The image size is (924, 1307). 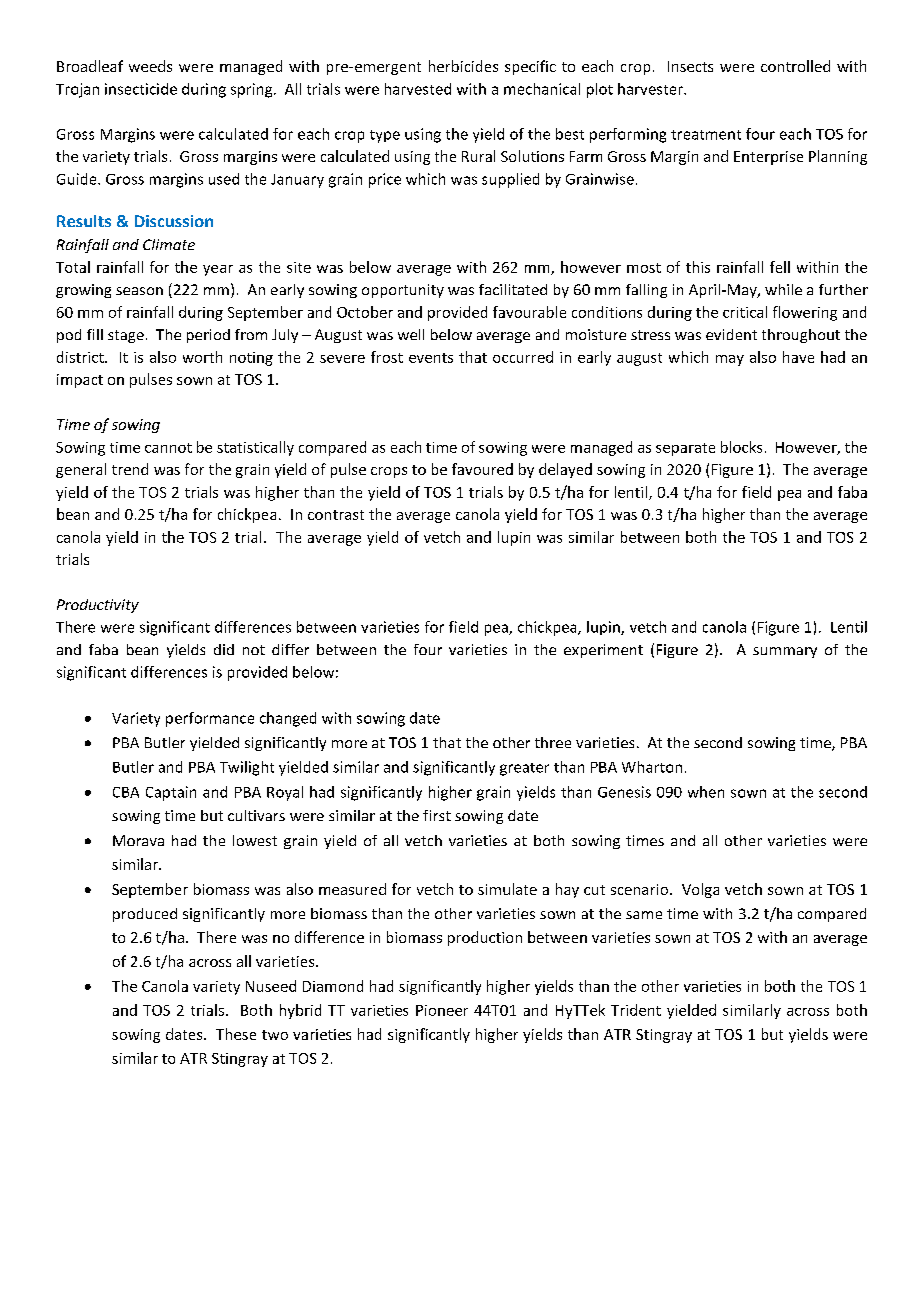 What do you see at coordinates (141, 89) in the image?
I see `insecticide` at bounding box center [141, 89].
